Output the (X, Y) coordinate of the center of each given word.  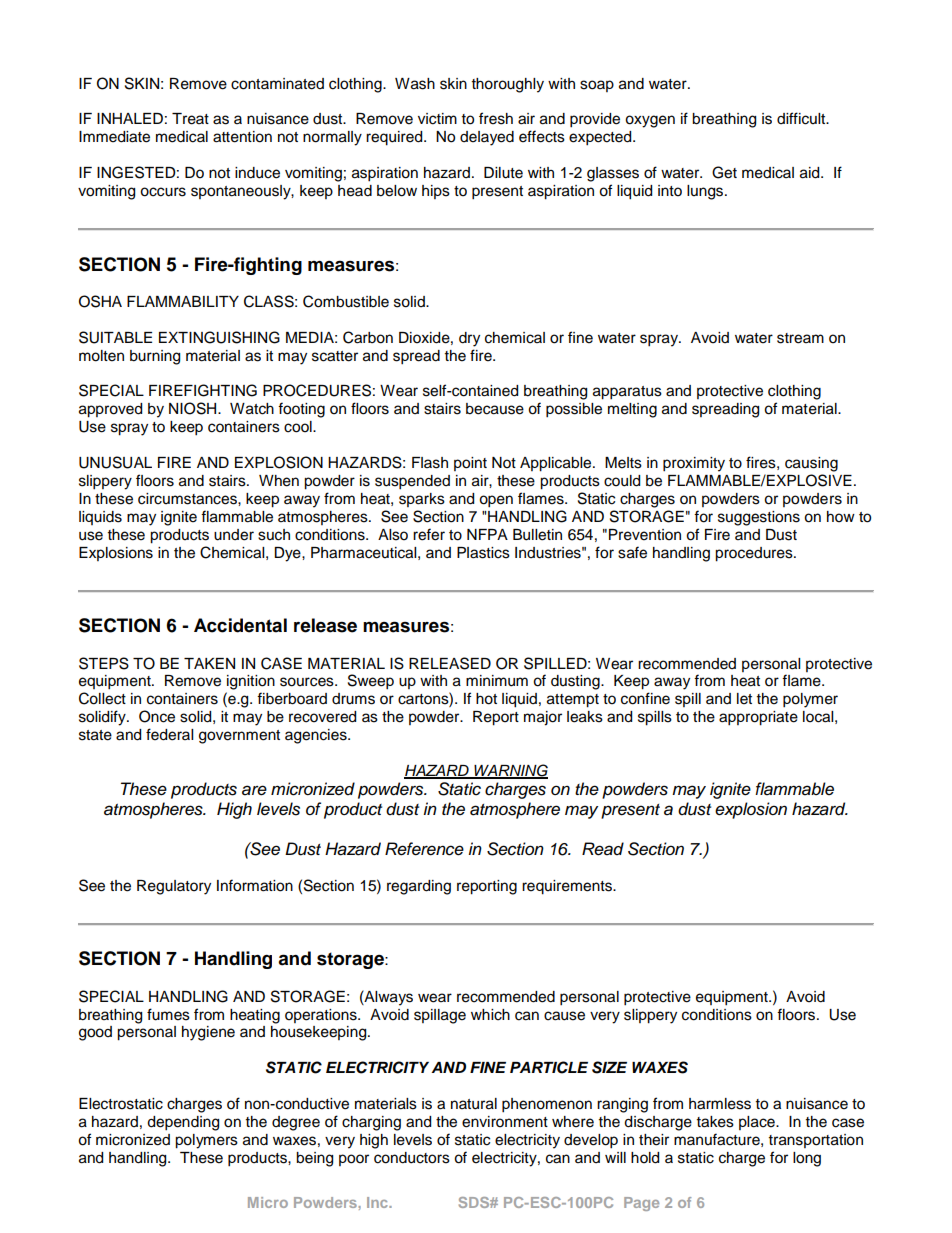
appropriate (758, 718)
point (470, 464)
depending (183, 1123)
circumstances (188, 499)
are (254, 790)
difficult (802, 118)
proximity (694, 464)
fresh (496, 118)
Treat (190, 119)
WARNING (510, 771)
